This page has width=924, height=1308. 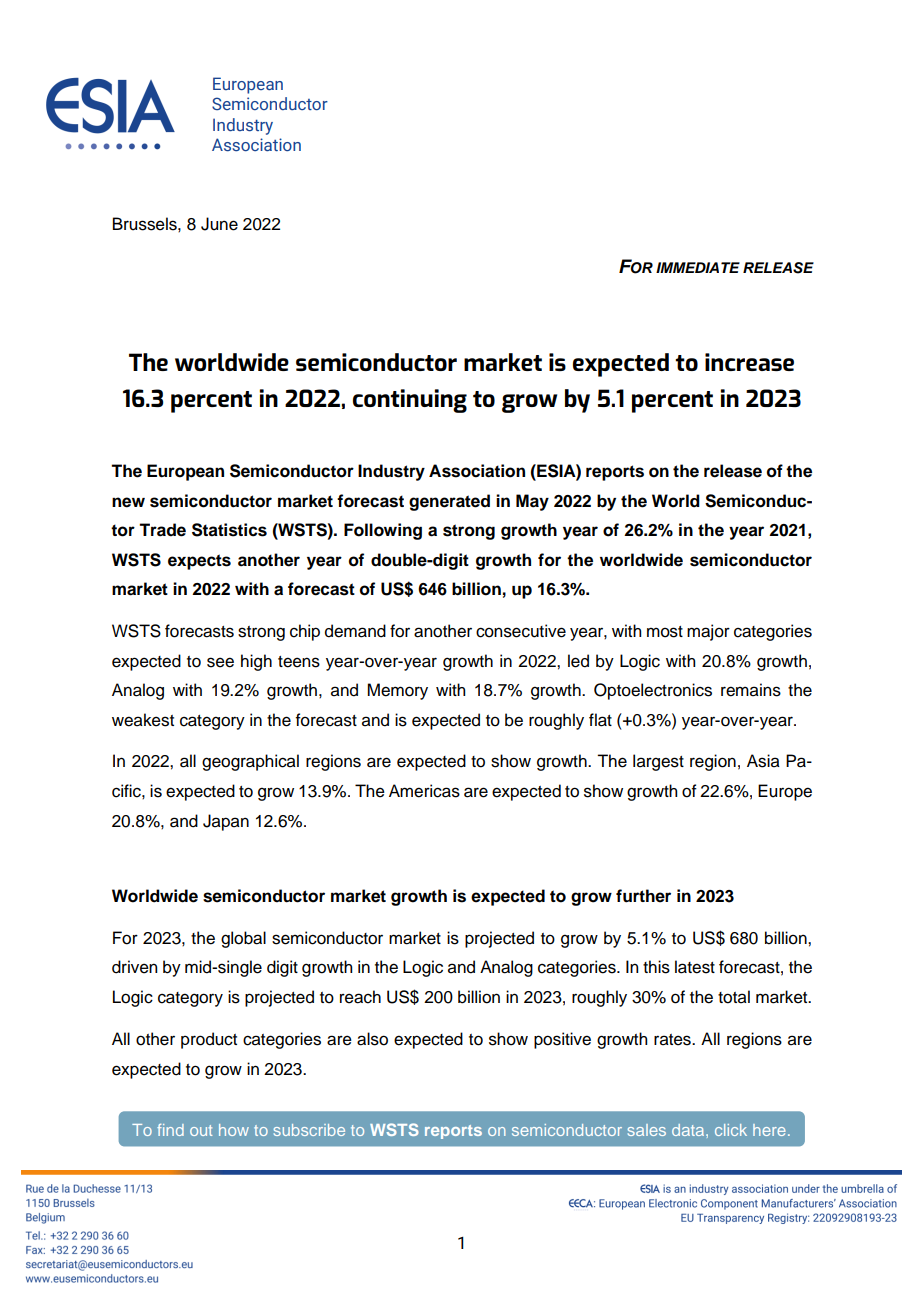 What do you see at coordinates (201, 1130) in the page?
I see `out` at bounding box center [201, 1130].
